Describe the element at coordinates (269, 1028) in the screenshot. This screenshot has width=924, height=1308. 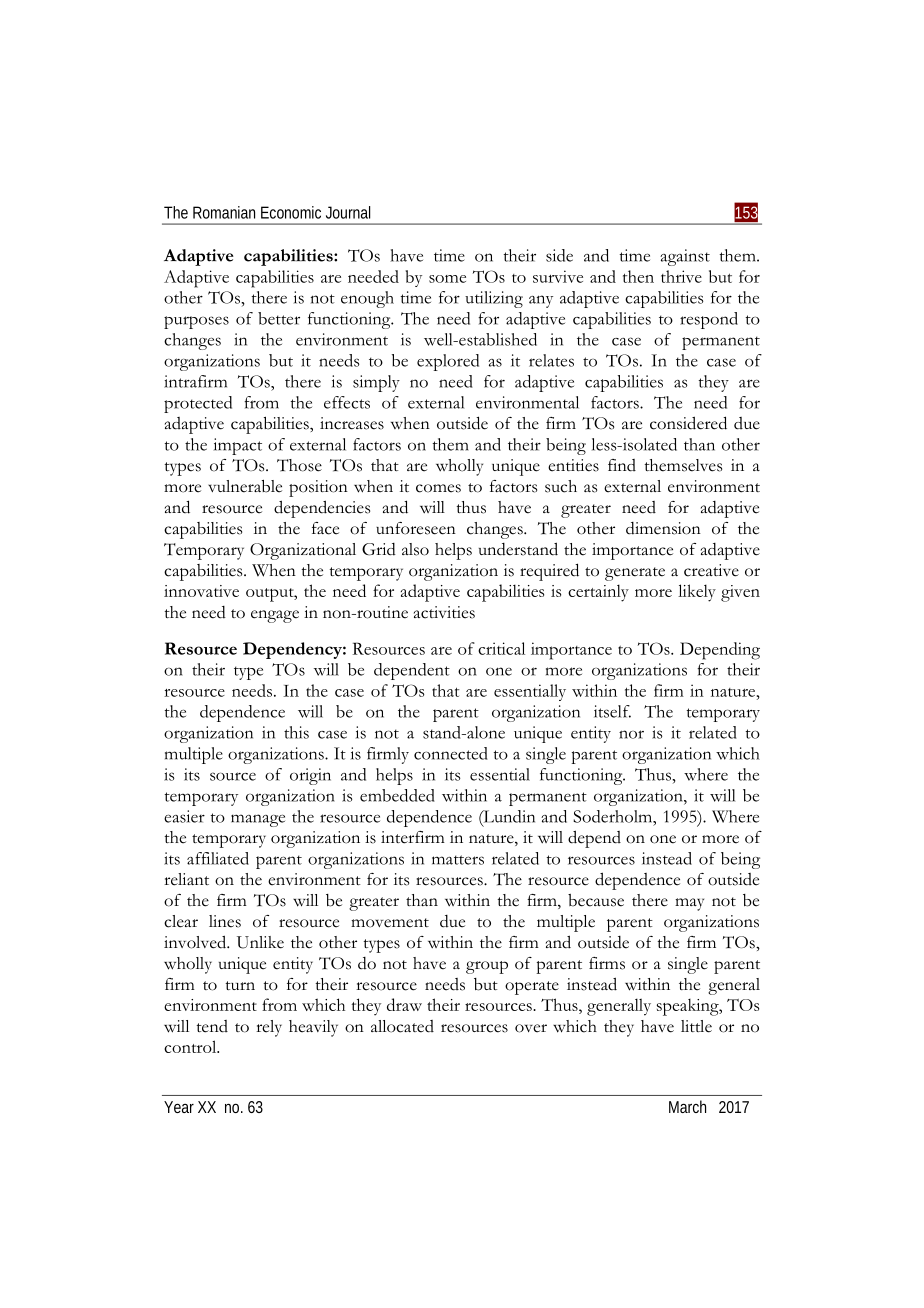
I see `rely` at that location.
